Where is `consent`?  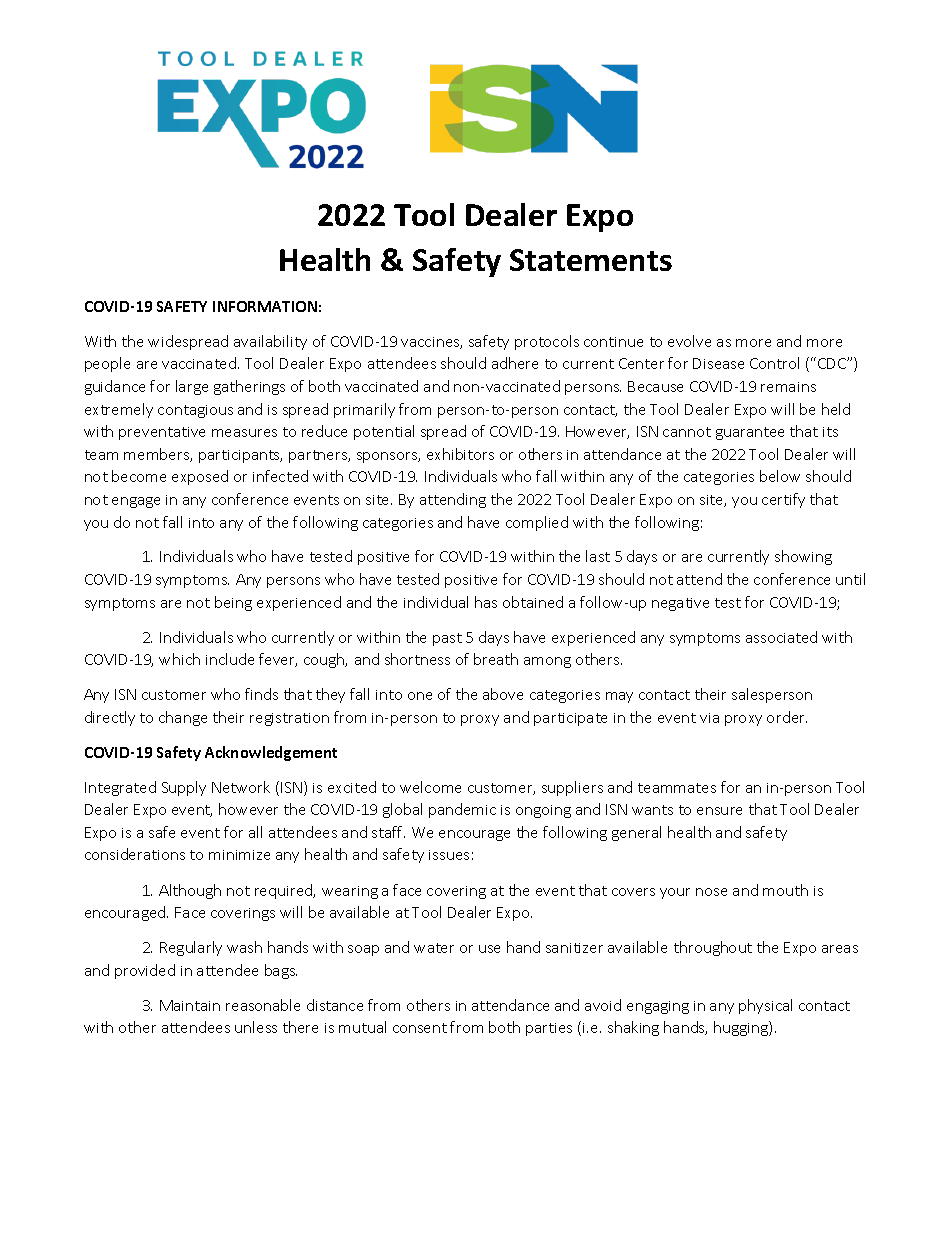 consent is located at coordinates (420, 1028).
